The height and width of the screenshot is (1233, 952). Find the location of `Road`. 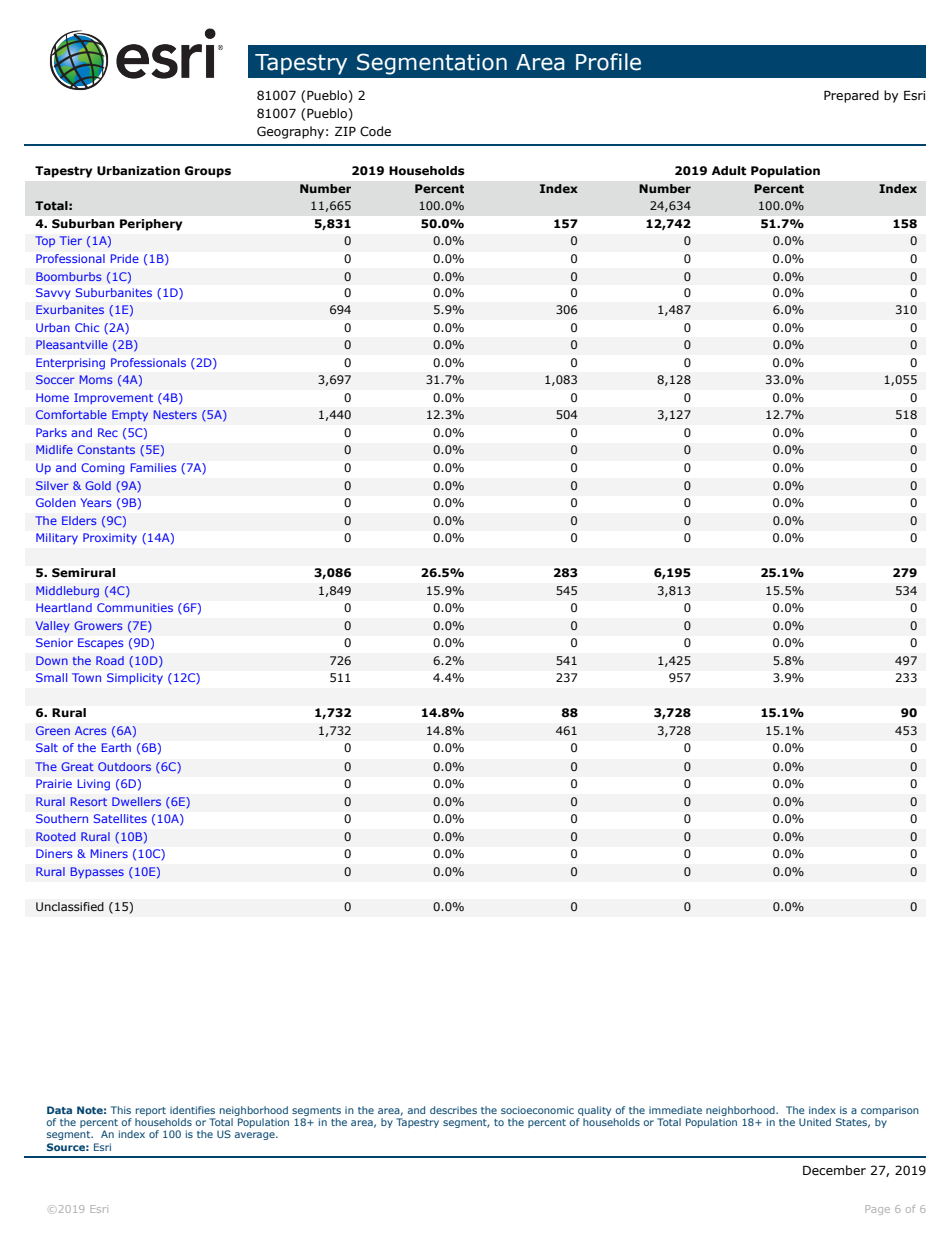

Road is located at coordinates (110, 660).
